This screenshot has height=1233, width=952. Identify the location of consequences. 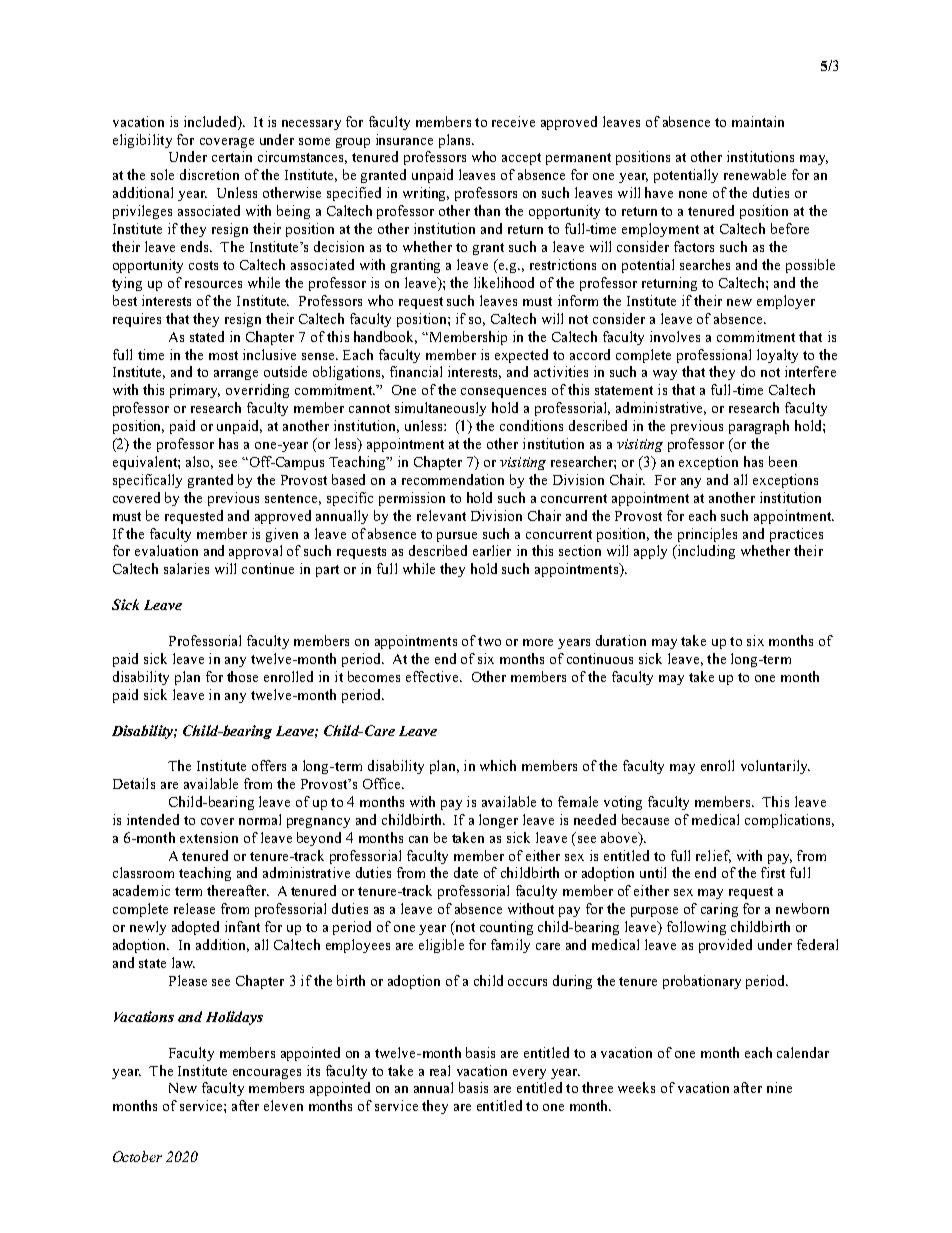
(503, 393).
